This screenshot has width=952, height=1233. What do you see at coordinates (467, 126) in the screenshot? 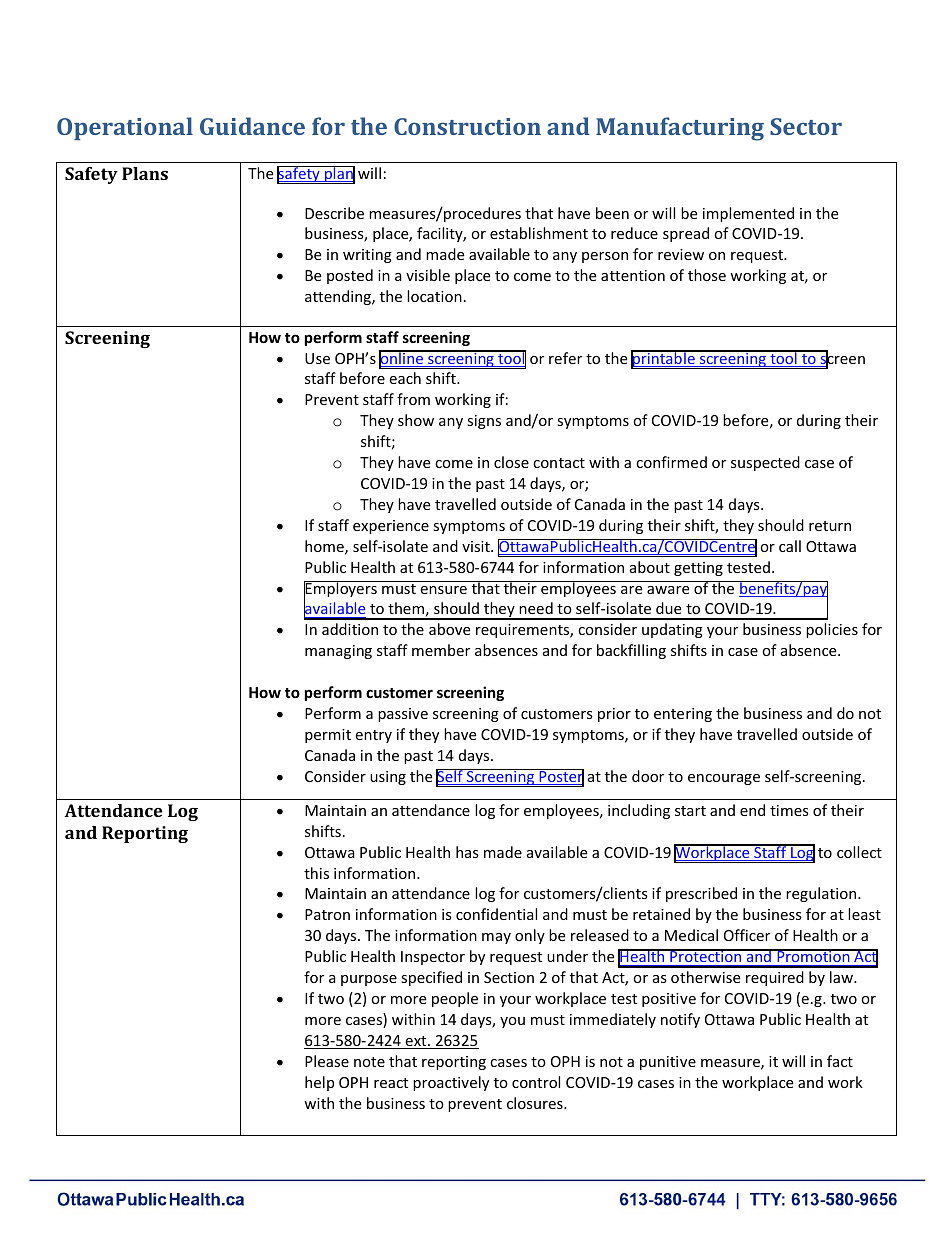
I see `Construction` at bounding box center [467, 126].
